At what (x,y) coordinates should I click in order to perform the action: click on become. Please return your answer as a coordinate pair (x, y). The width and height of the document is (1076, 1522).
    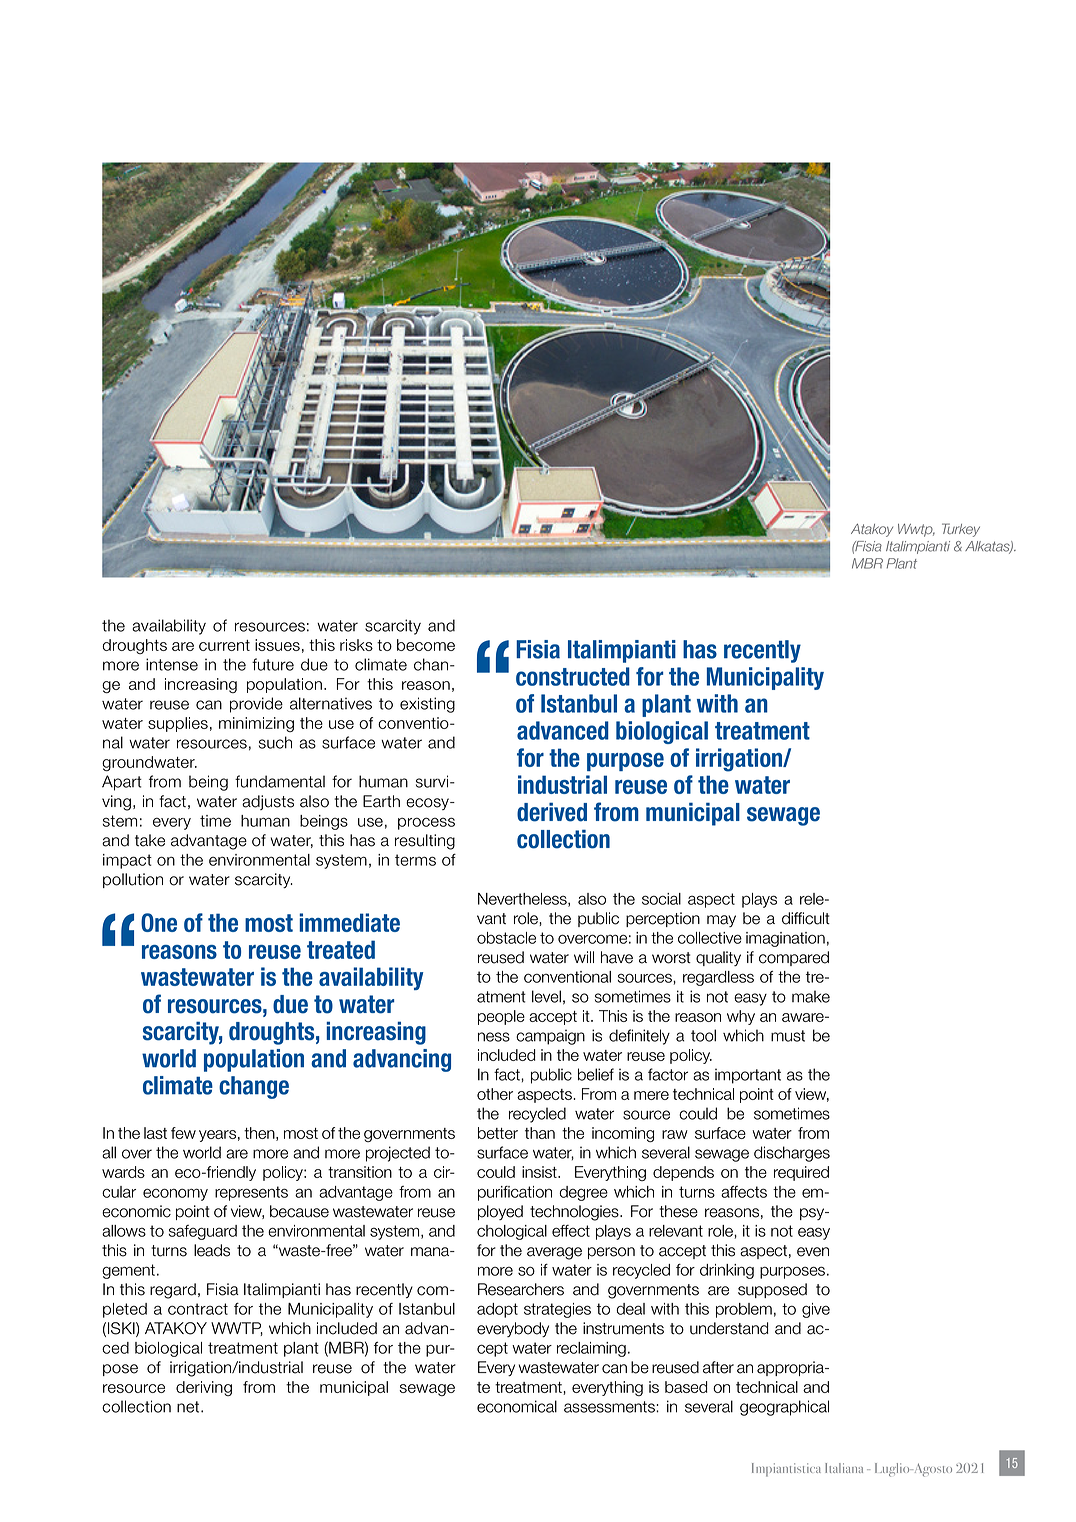
    Looking at the image, I should click on (426, 645).
